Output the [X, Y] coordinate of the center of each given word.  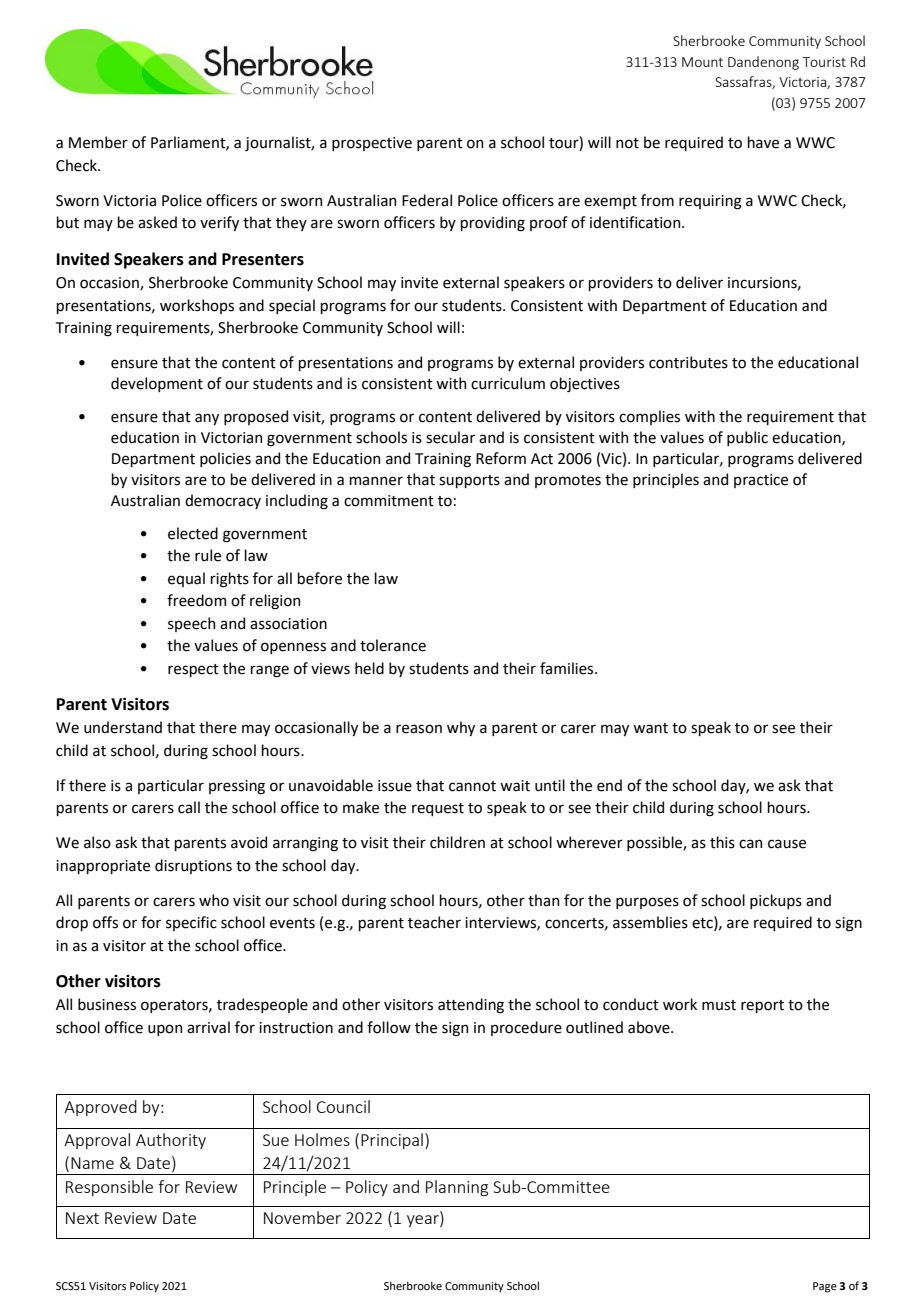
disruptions [193, 866]
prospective [372, 144]
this [722, 842]
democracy [223, 501]
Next [82, 1218]
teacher [434, 922]
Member [98, 142]
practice [761, 481]
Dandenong [763, 63]
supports [469, 481]
